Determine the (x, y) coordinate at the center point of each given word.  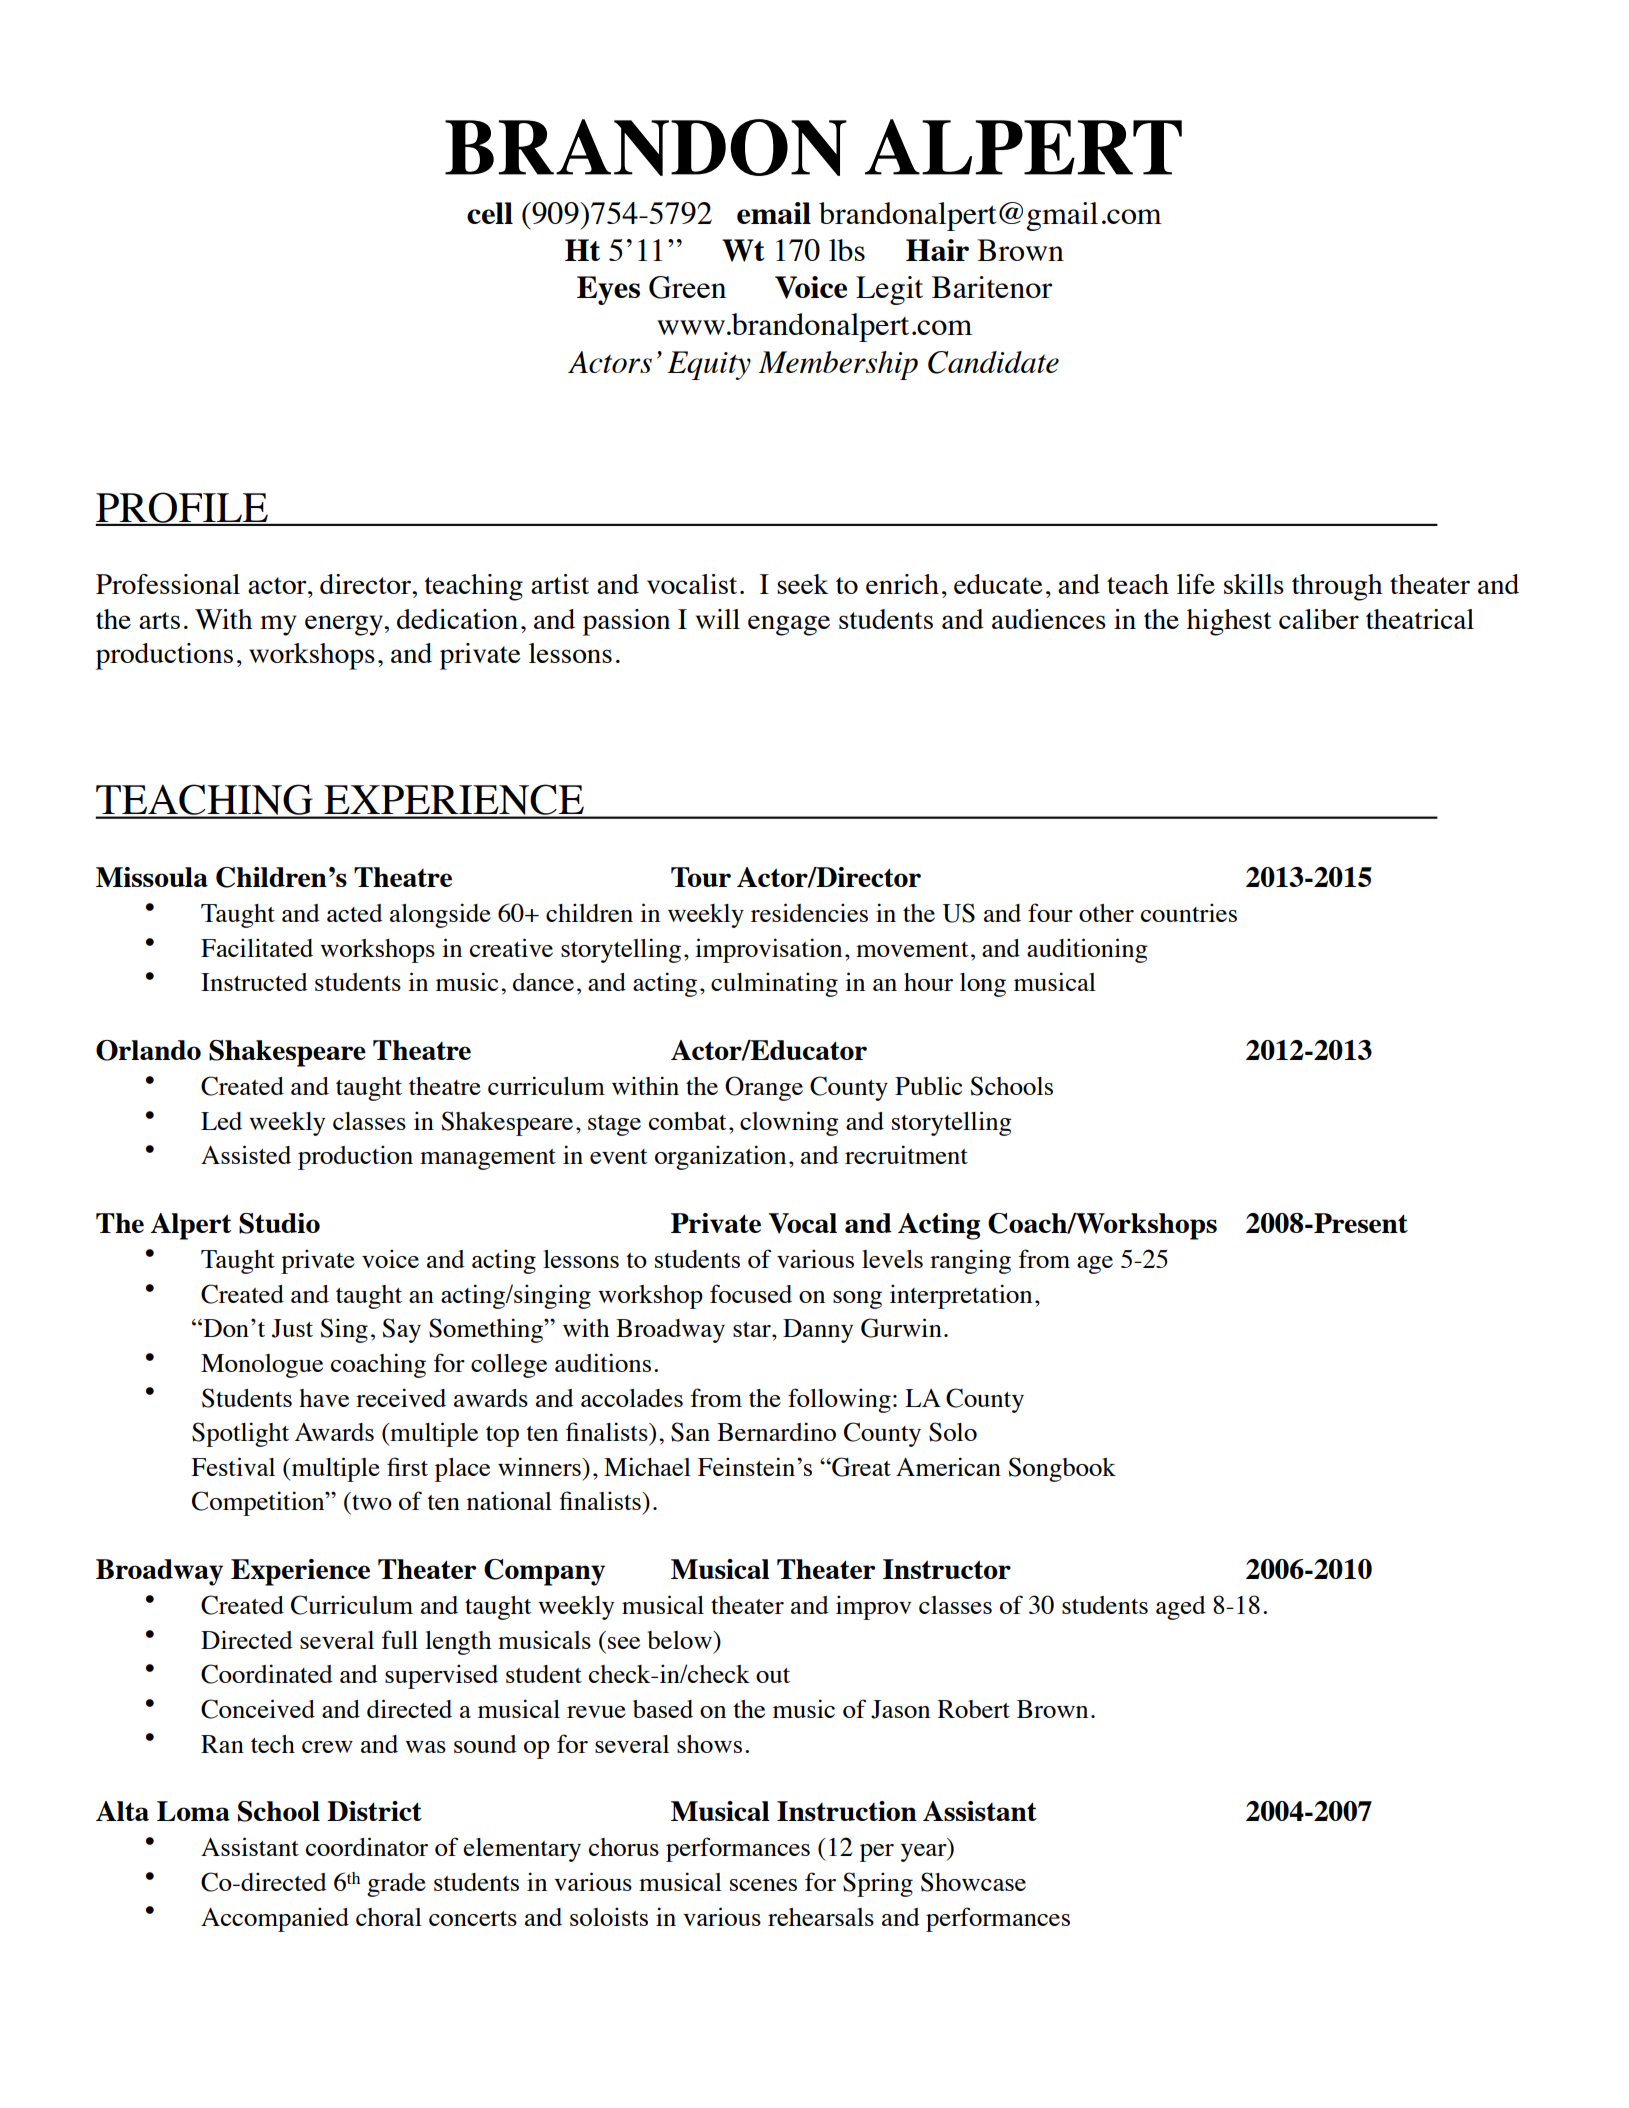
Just (292, 1328)
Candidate (993, 362)
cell (490, 213)
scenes (763, 1885)
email (774, 213)
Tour (701, 877)
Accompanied (275, 1919)
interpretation (961, 1296)
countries (1189, 912)
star (753, 1329)
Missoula (152, 877)
